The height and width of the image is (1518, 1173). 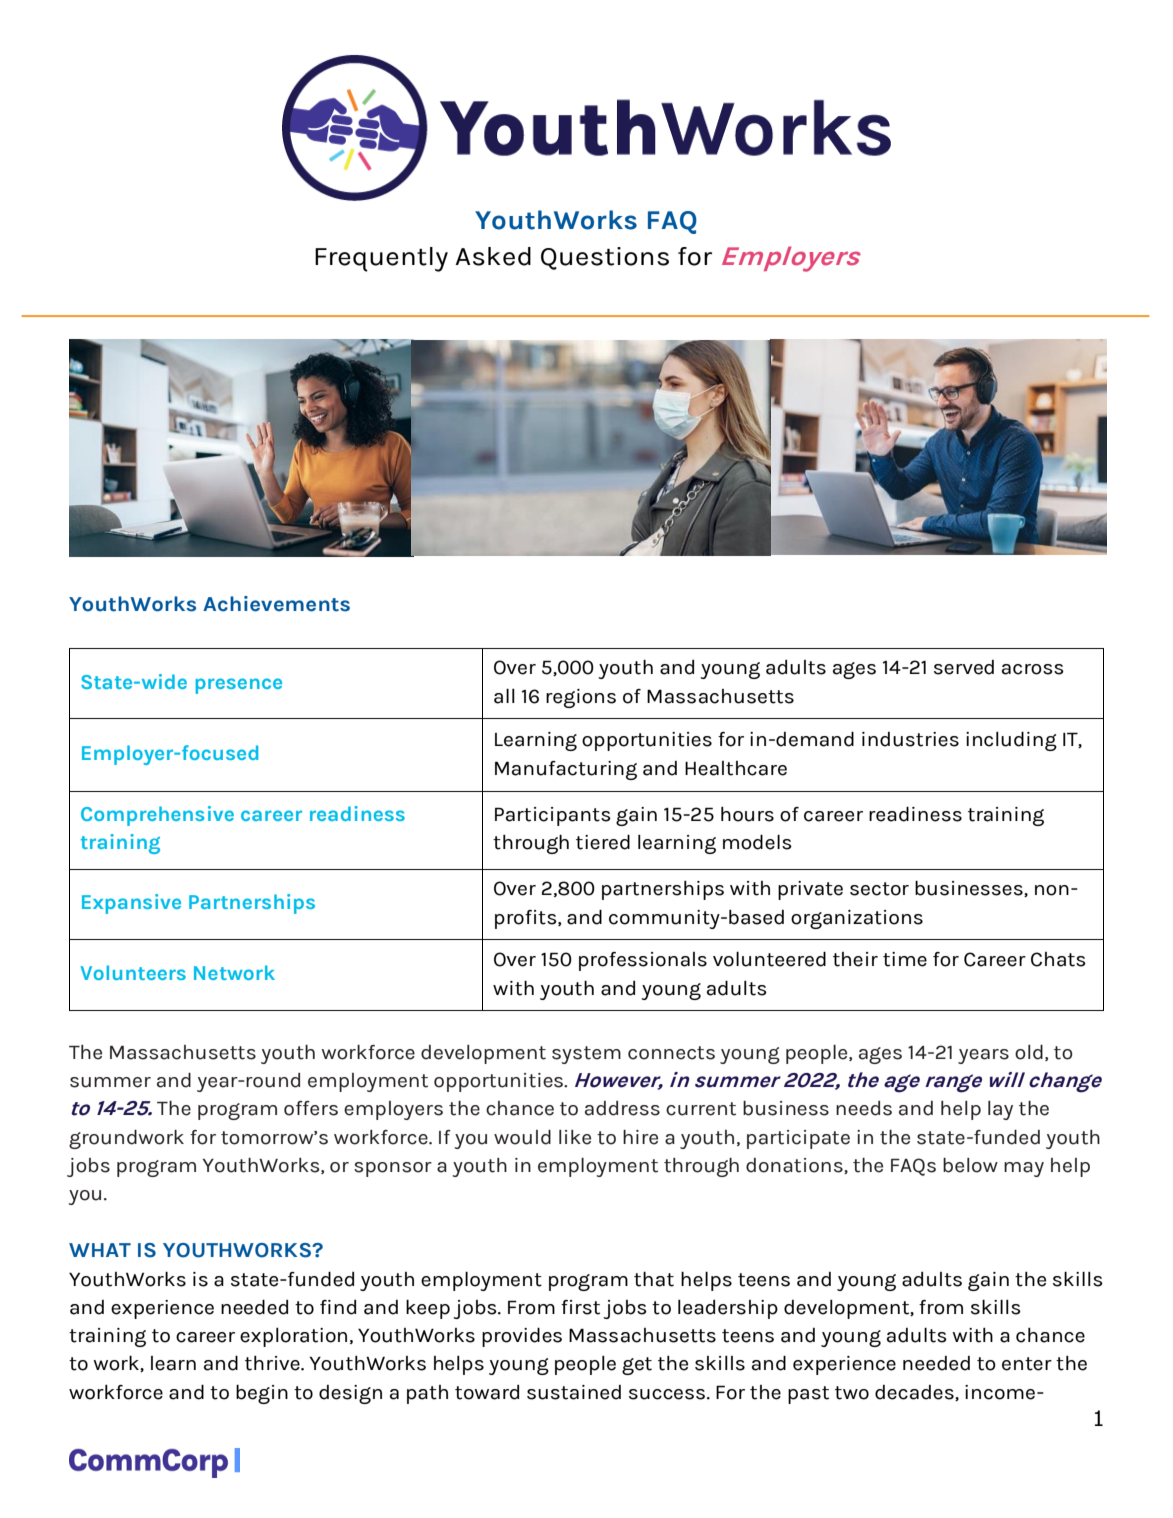 What do you see at coordinates (879, 889) in the image?
I see `sector` at bounding box center [879, 889].
